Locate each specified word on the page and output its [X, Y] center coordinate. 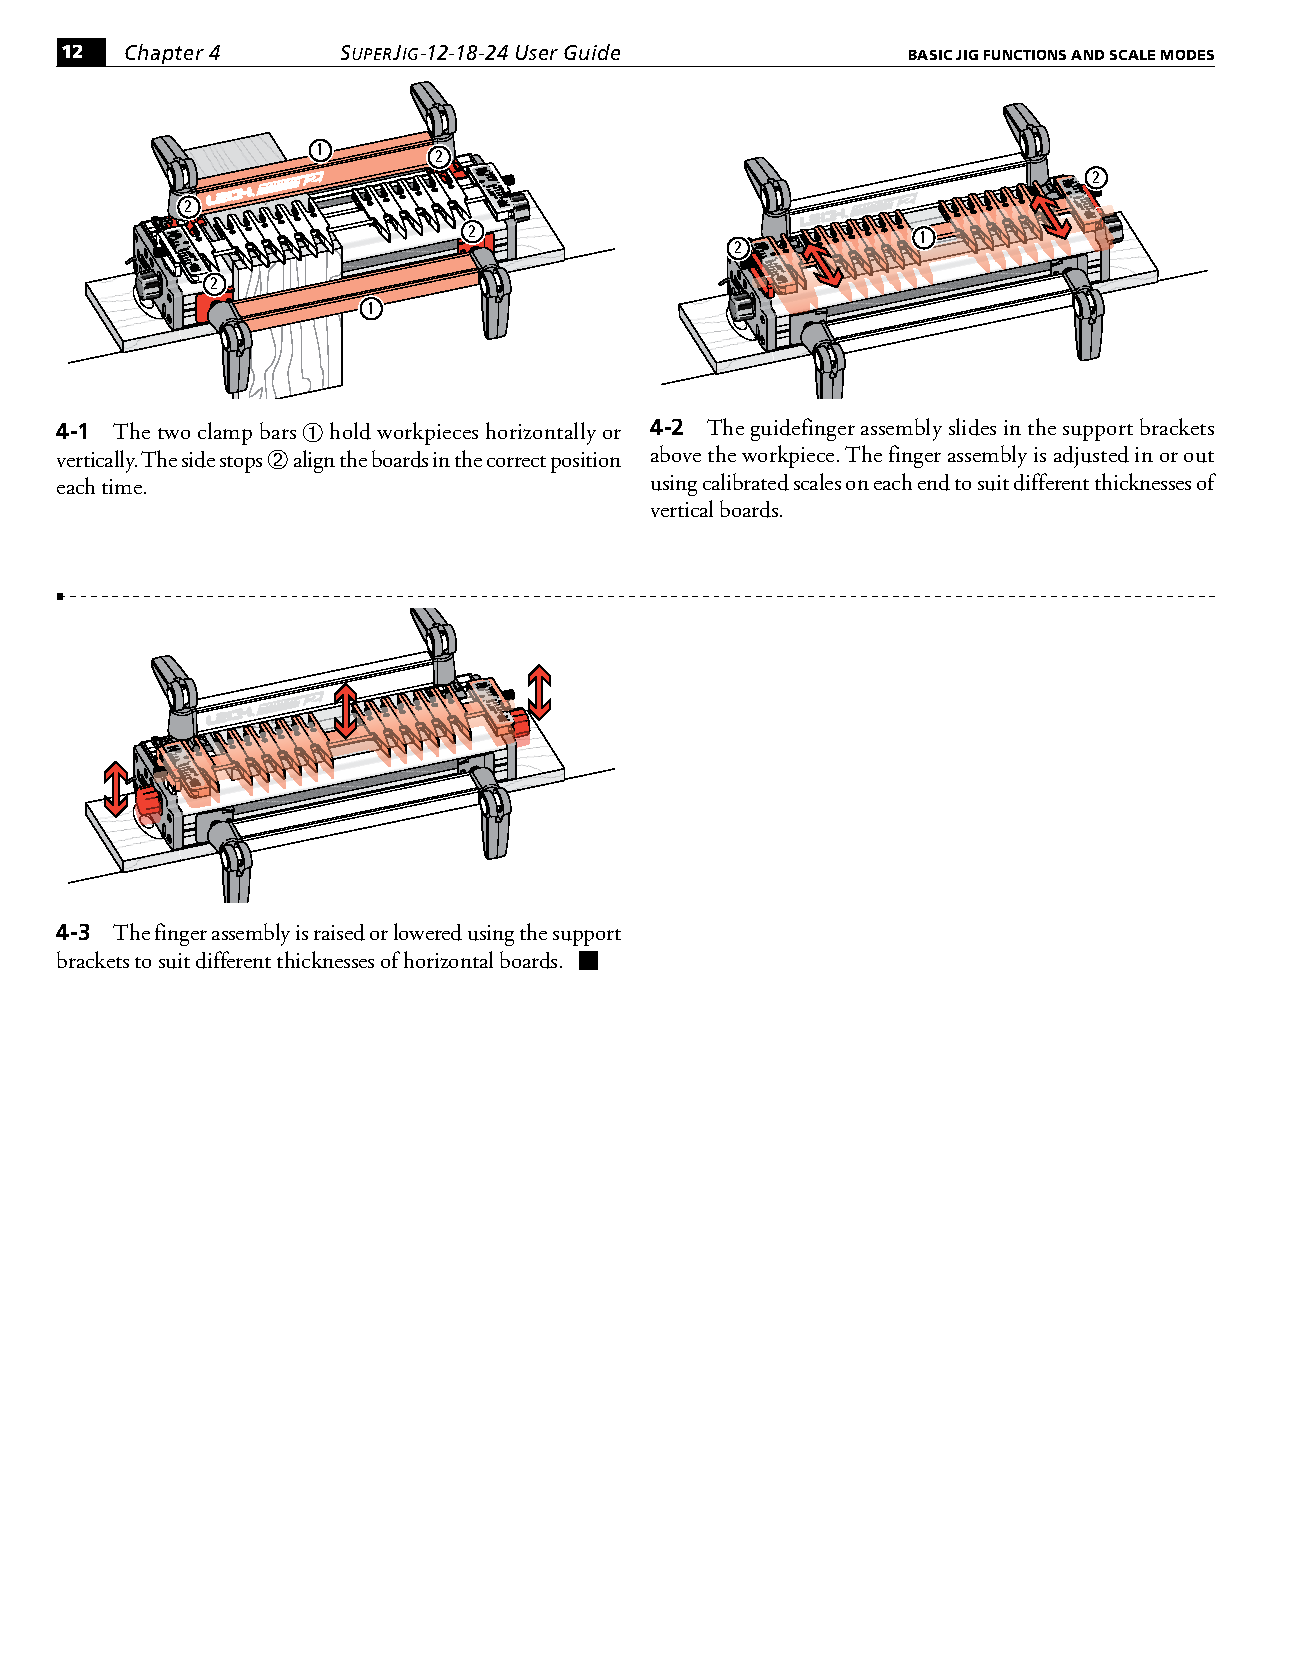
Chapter [165, 55]
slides [972, 427]
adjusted [1091, 457]
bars [278, 430]
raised [339, 932]
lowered [428, 932]
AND [1087, 55]
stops [241, 464]
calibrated [746, 482]
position [586, 462]
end [934, 482]
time [122, 486]
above [676, 453]
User [537, 52]
